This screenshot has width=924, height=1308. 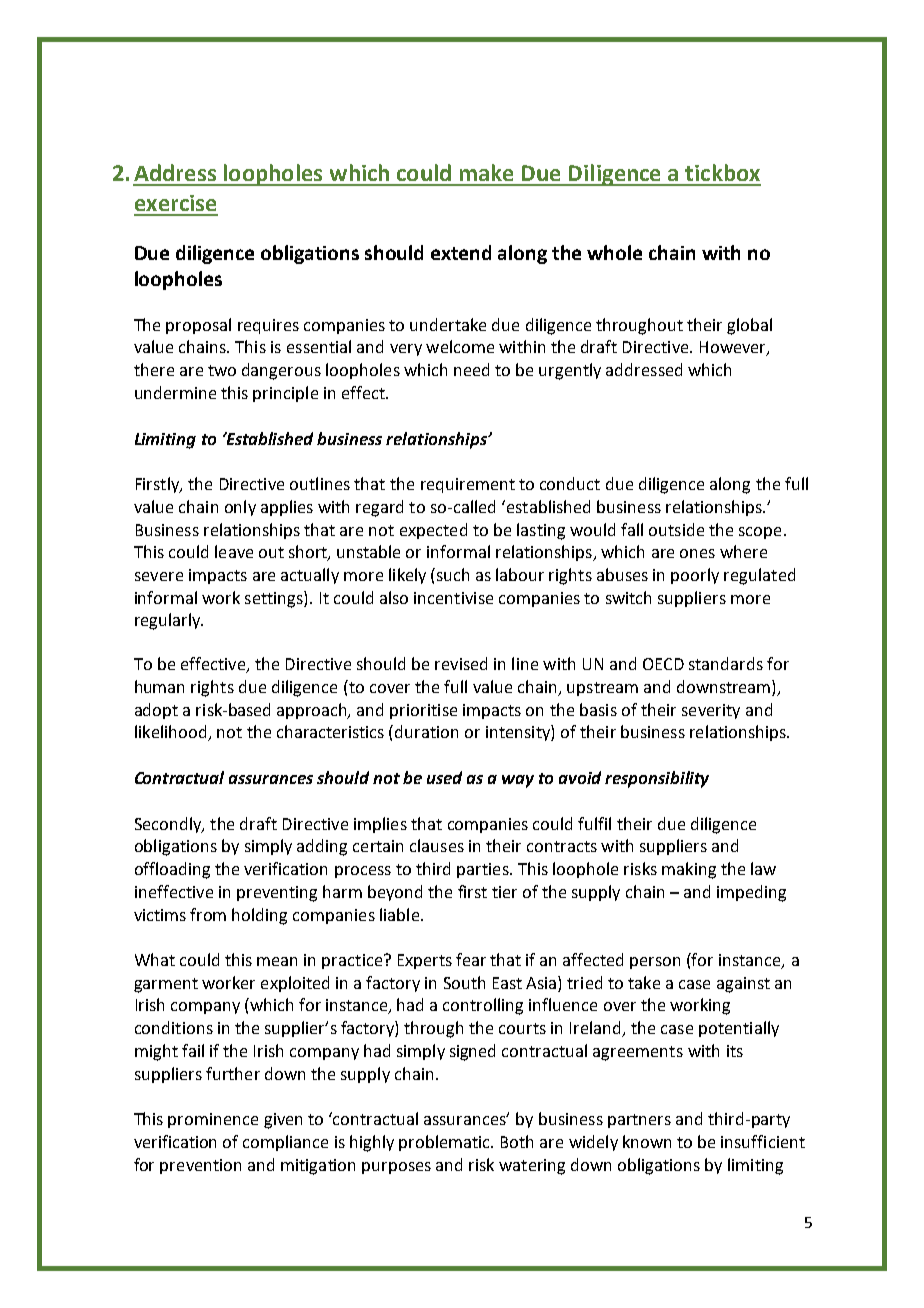 I want to click on responsibility, so click(x=657, y=779).
